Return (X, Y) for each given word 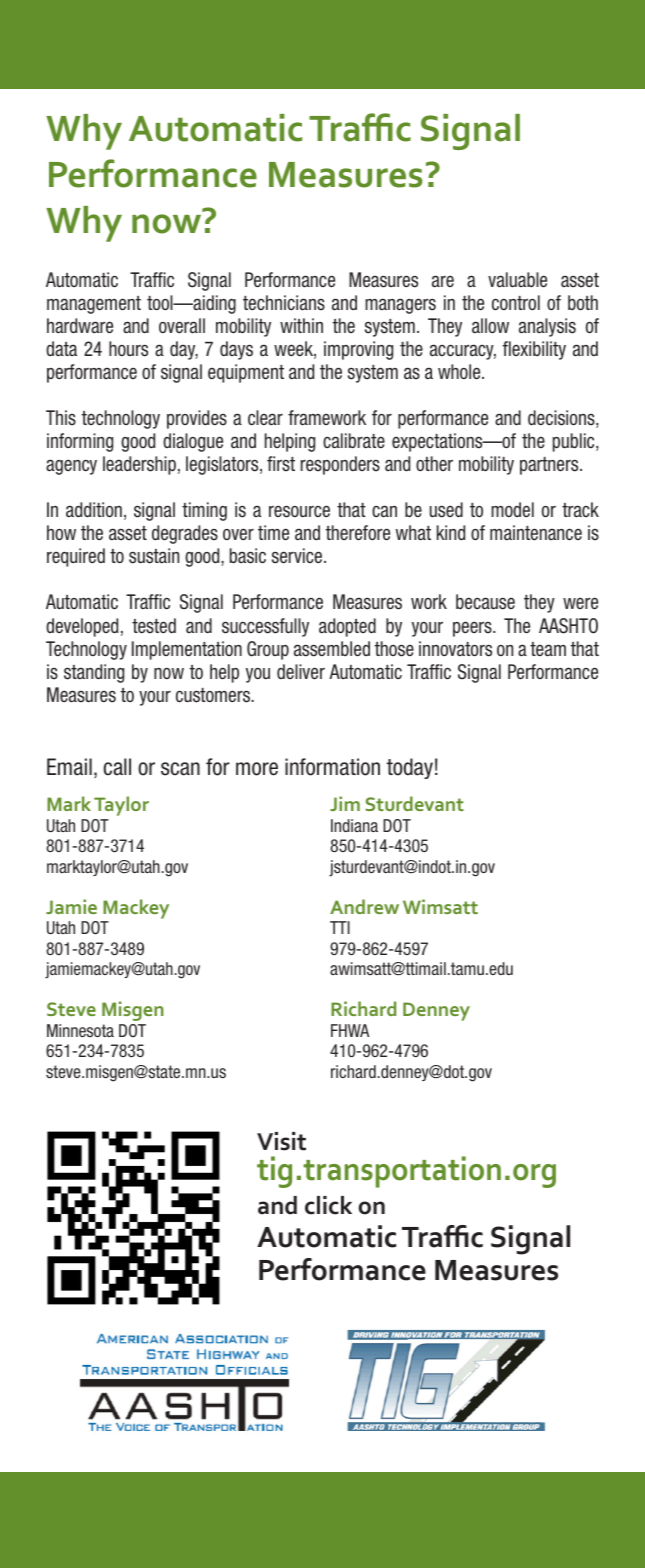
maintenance (536, 533)
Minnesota (80, 1030)
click (328, 1205)
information (332, 767)
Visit (281, 1141)
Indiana (354, 825)
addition (94, 510)
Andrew (364, 906)
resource (299, 511)
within (301, 325)
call (117, 767)
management (94, 305)
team (548, 649)
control (516, 303)
